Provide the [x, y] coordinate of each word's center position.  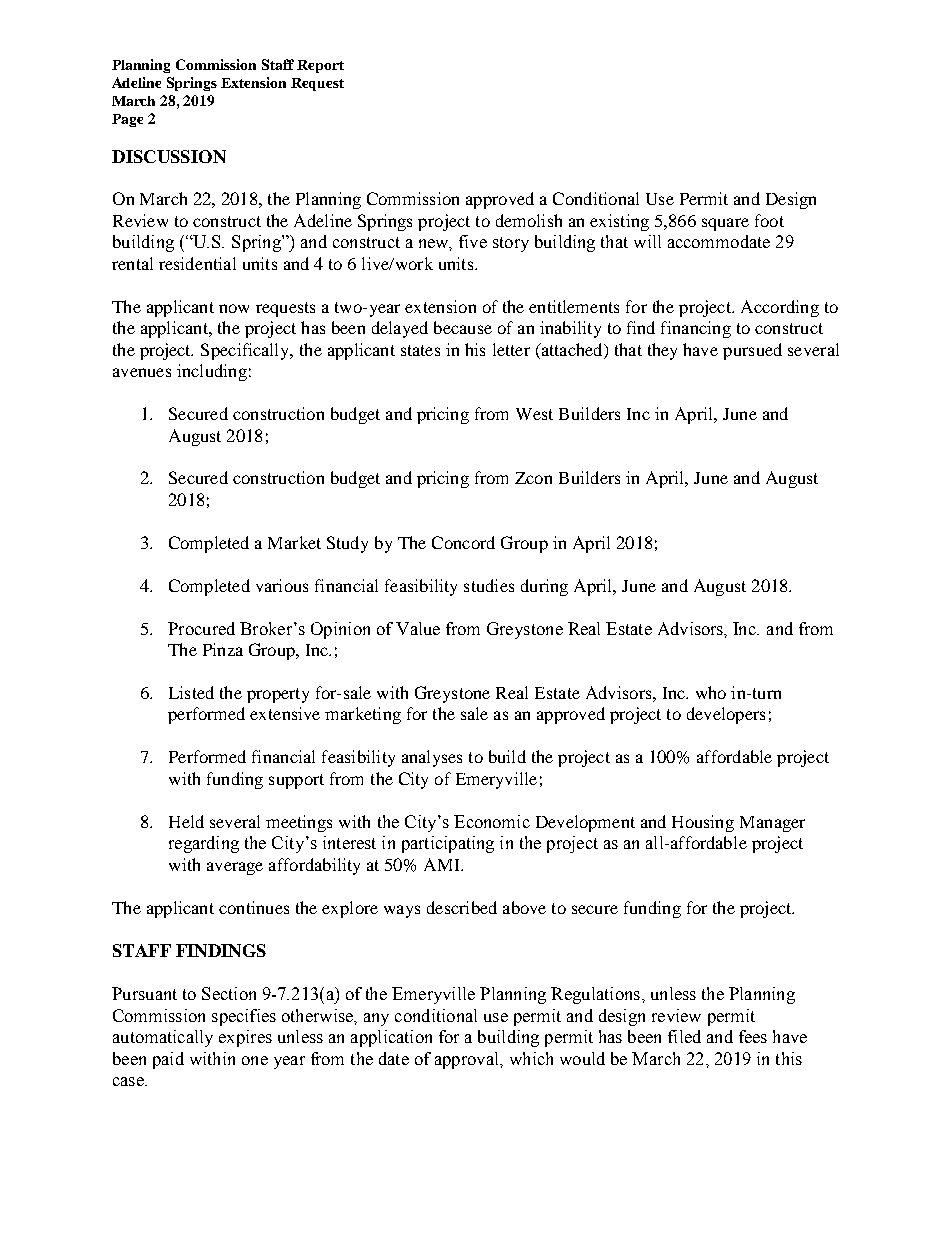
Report [320, 66]
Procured [201, 628]
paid [168, 1060]
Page [127, 120]
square [725, 224]
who [711, 692]
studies [489, 585]
